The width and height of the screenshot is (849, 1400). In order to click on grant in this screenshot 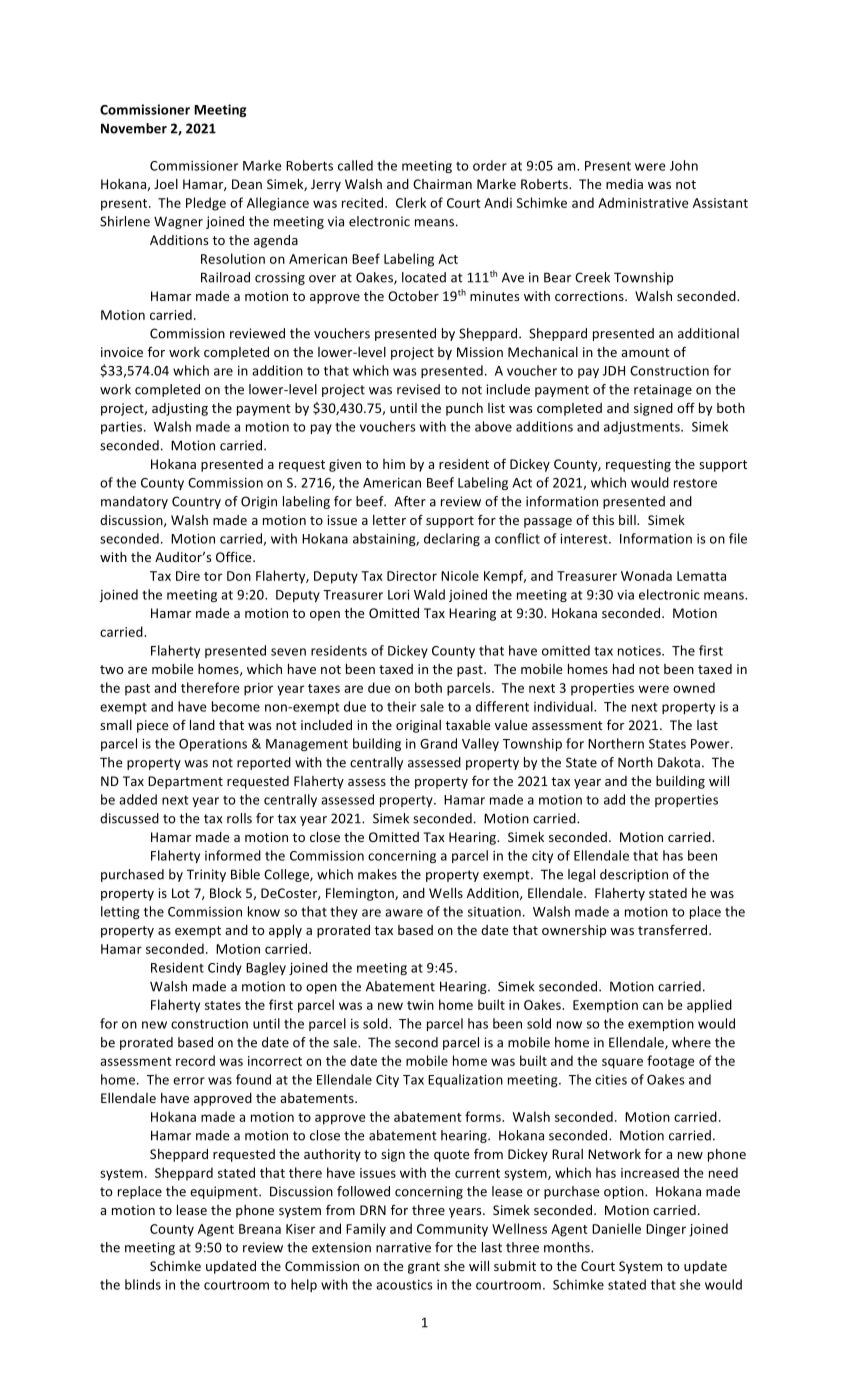, I will do `click(424, 1268)`.
